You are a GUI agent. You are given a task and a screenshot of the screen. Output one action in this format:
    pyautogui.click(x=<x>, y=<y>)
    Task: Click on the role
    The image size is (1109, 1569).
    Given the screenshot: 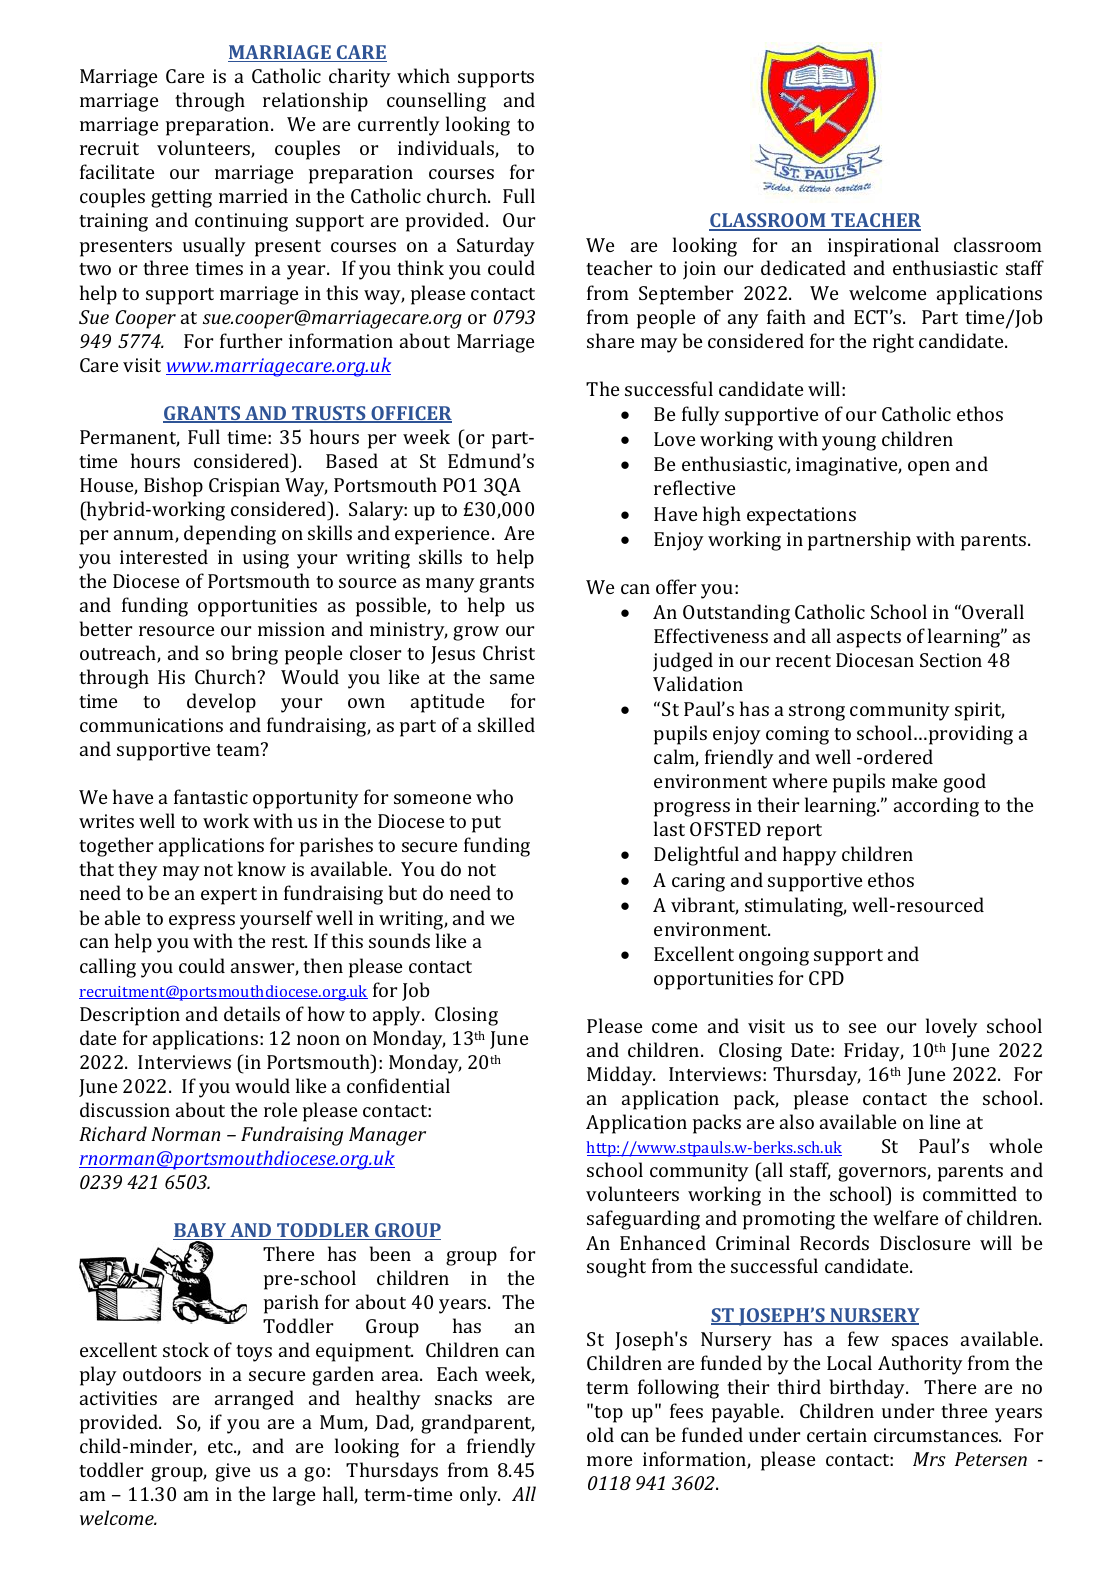 What is the action you would take?
    pyautogui.click(x=280, y=1109)
